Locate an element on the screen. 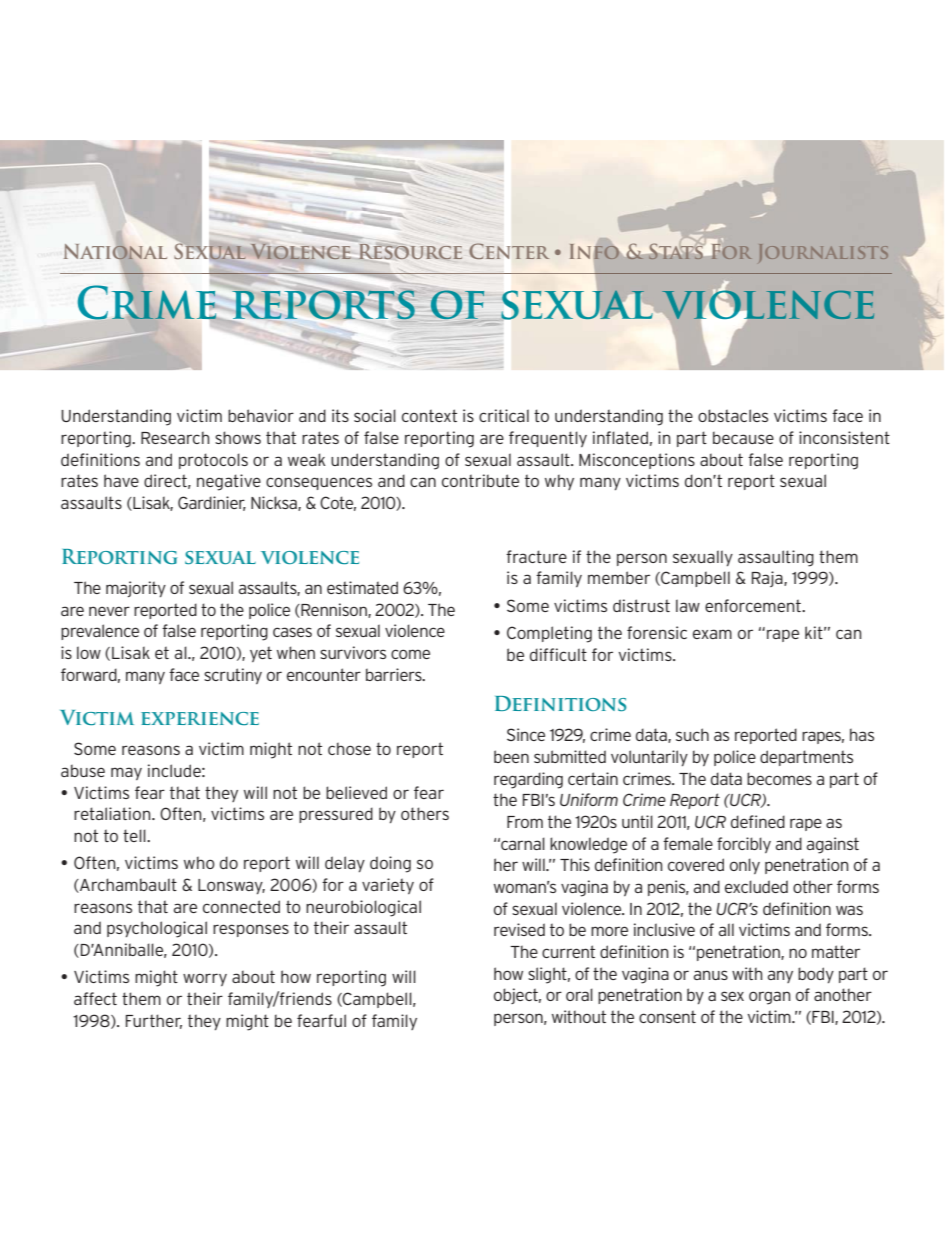  forcibly is located at coordinates (744, 845).
